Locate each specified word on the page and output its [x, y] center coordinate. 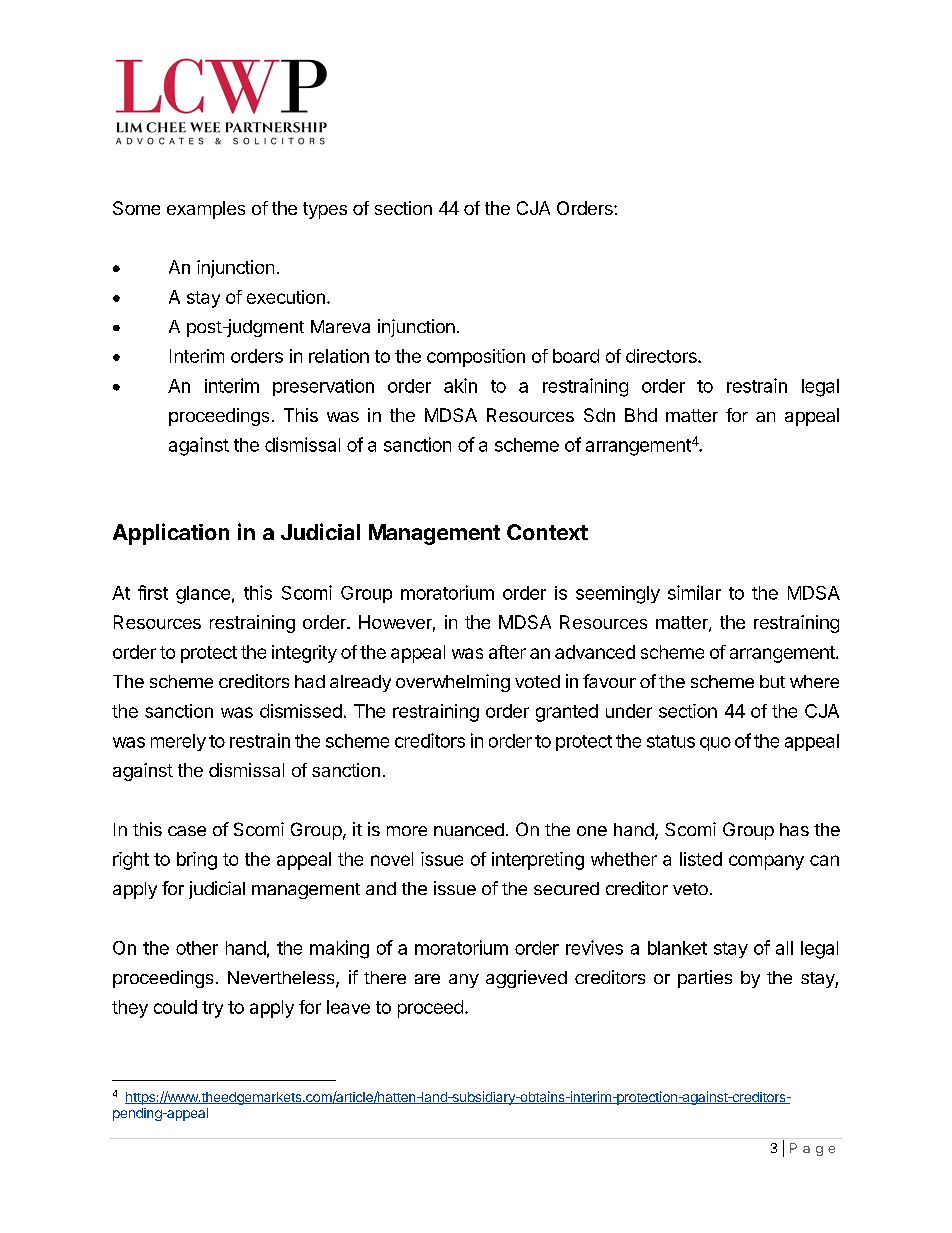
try [212, 1009]
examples [206, 210]
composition [476, 358]
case [187, 831]
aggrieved [526, 979]
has [794, 829]
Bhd [641, 415]
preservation [323, 387]
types [325, 210]
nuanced [469, 829]
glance [203, 595]
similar [694, 592]
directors [662, 356]
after [507, 652]
